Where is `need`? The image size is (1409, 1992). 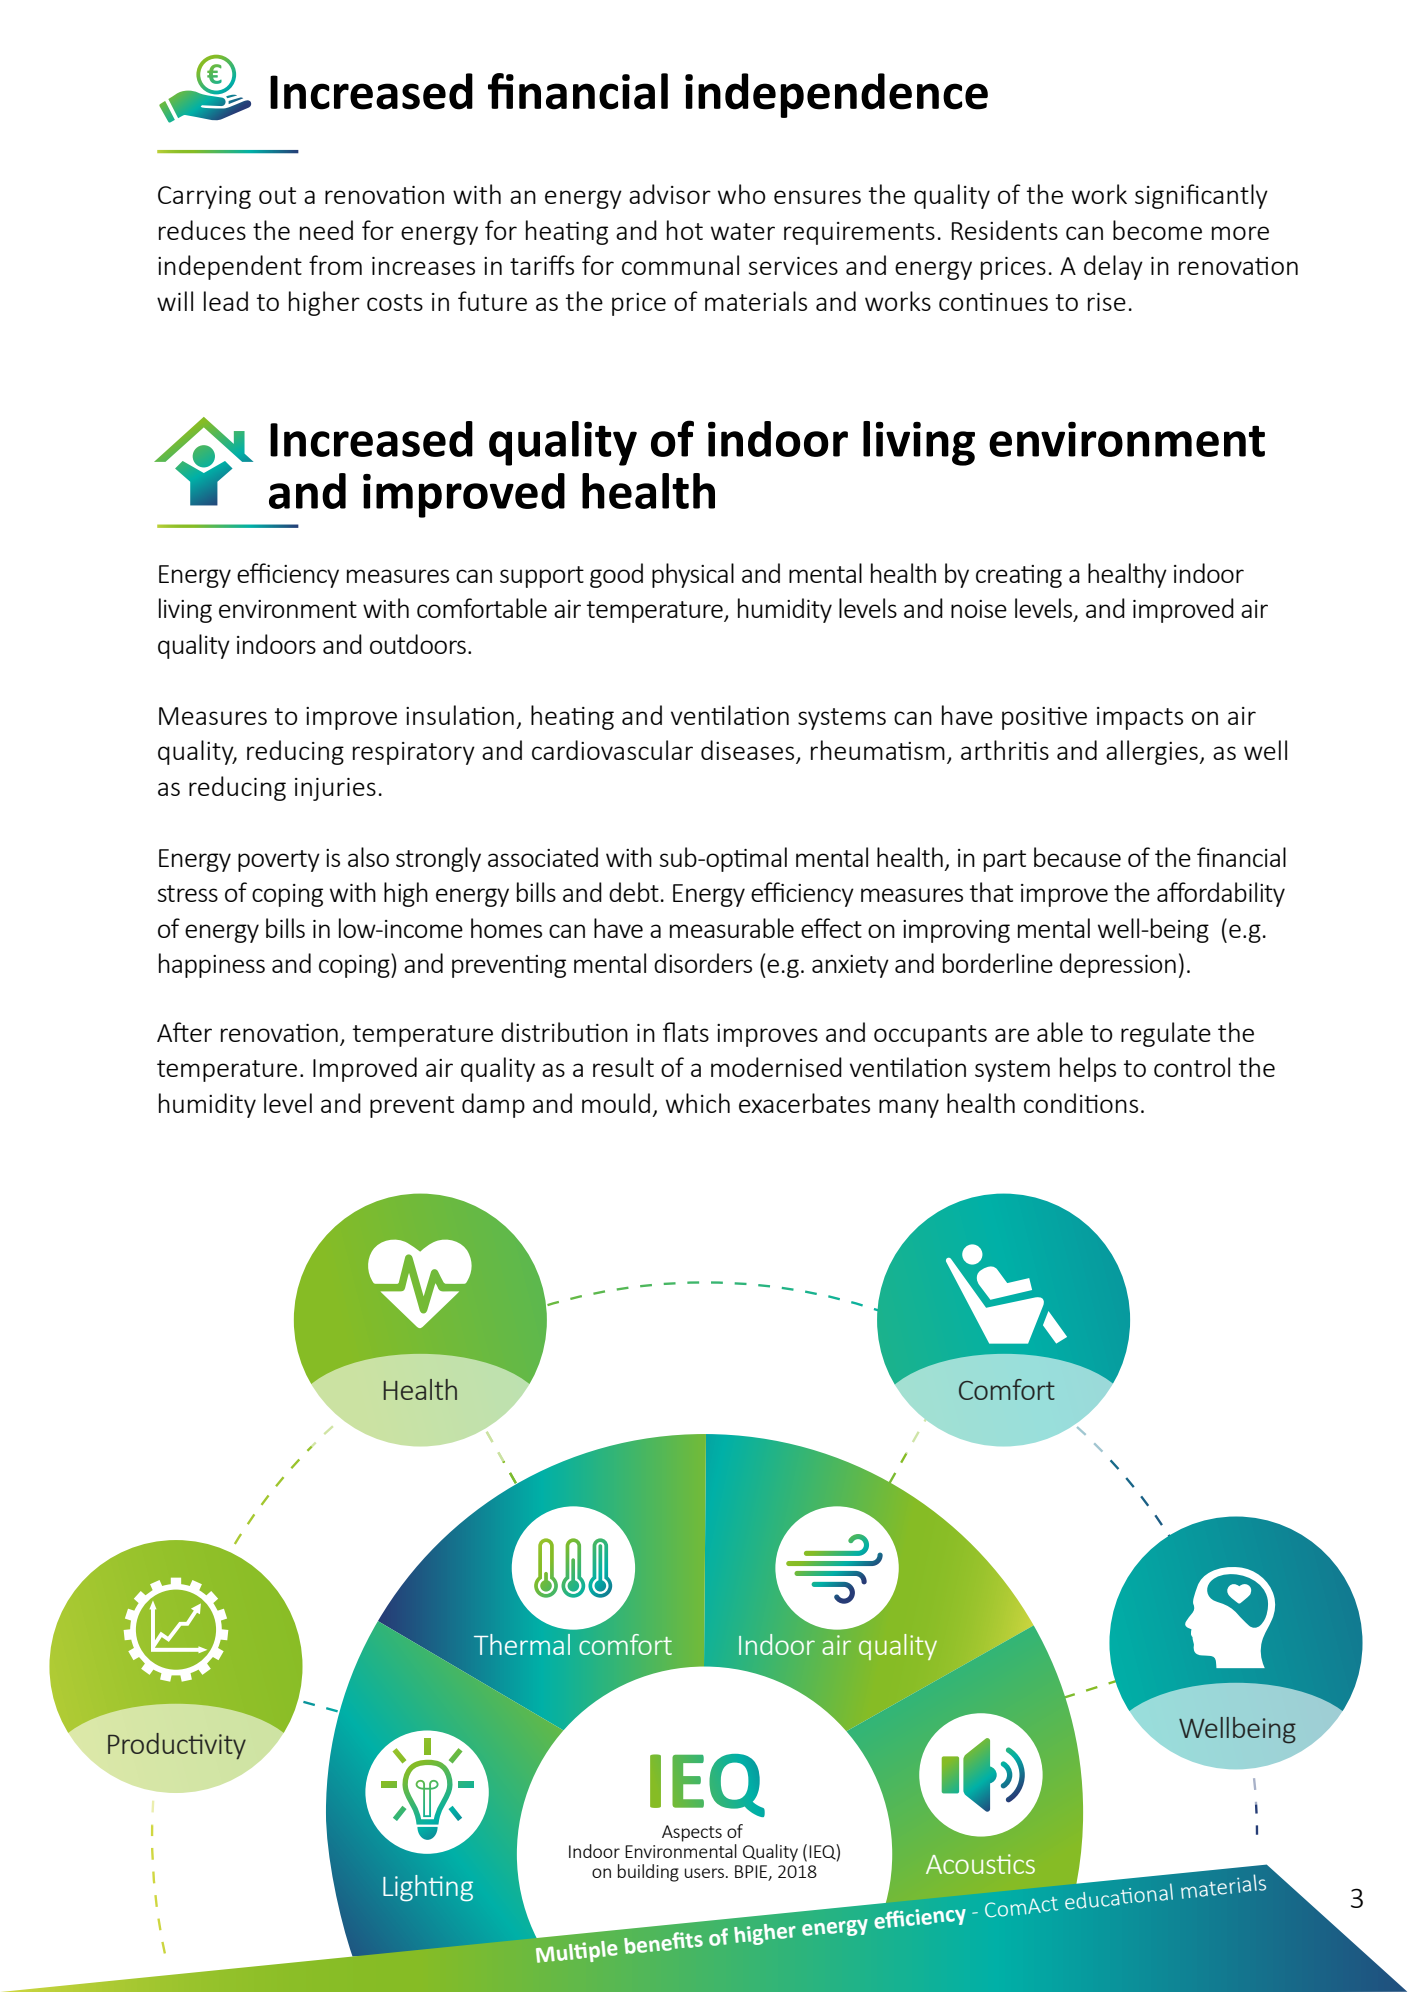 need is located at coordinates (326, 230).
